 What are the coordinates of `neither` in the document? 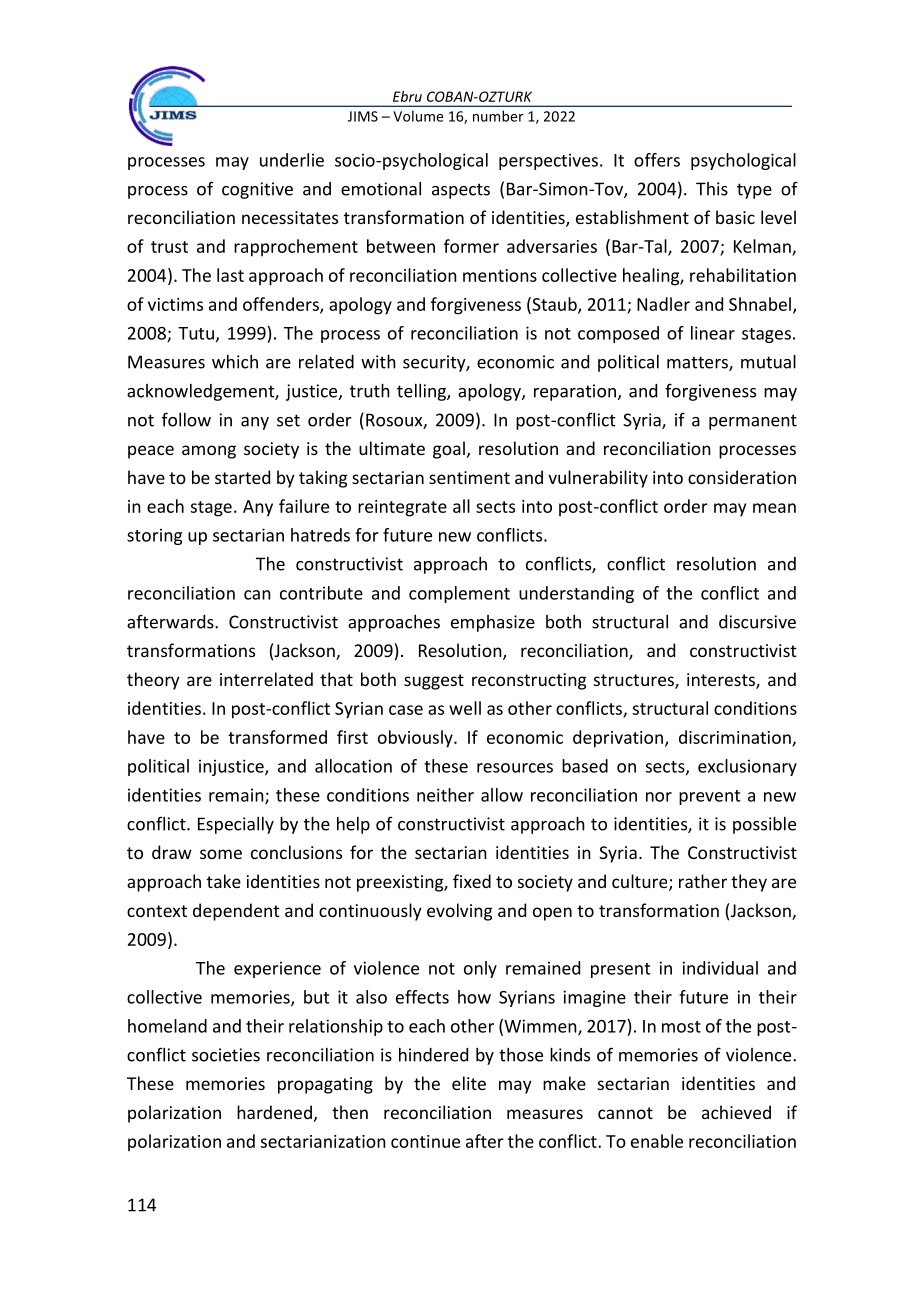 It's located at (445, 795).
